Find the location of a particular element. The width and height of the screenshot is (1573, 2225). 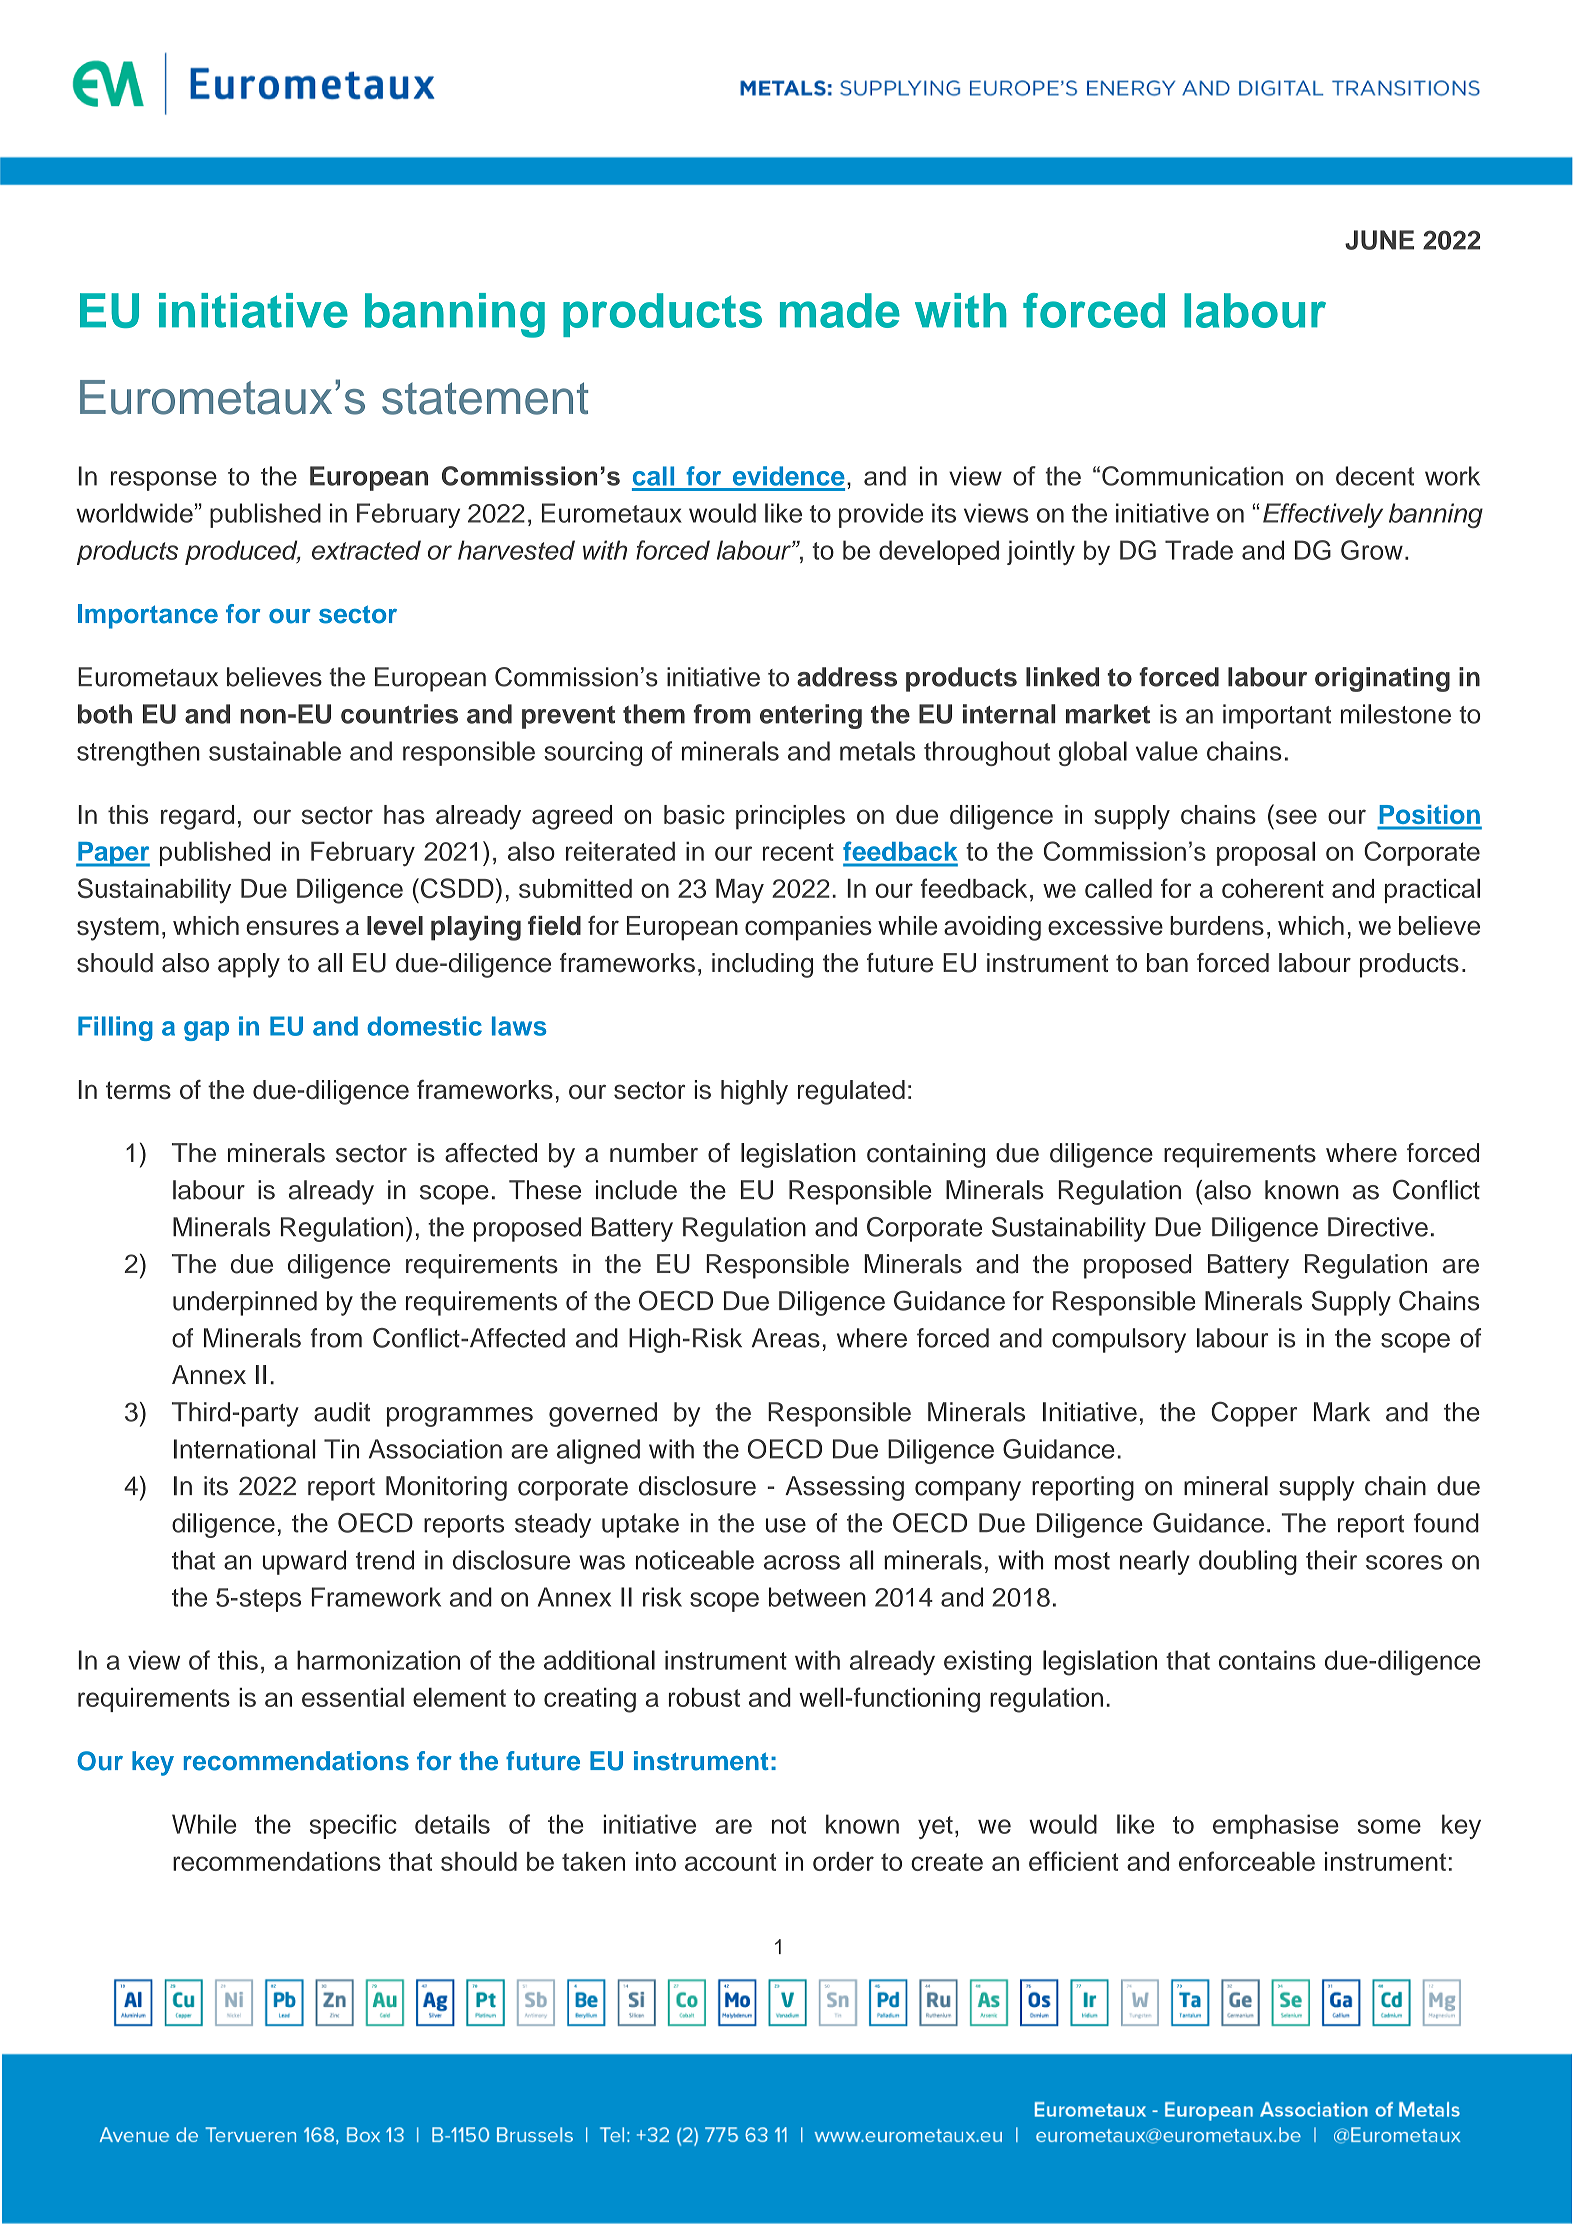

coherent is located at coordinates (1273, 888).
